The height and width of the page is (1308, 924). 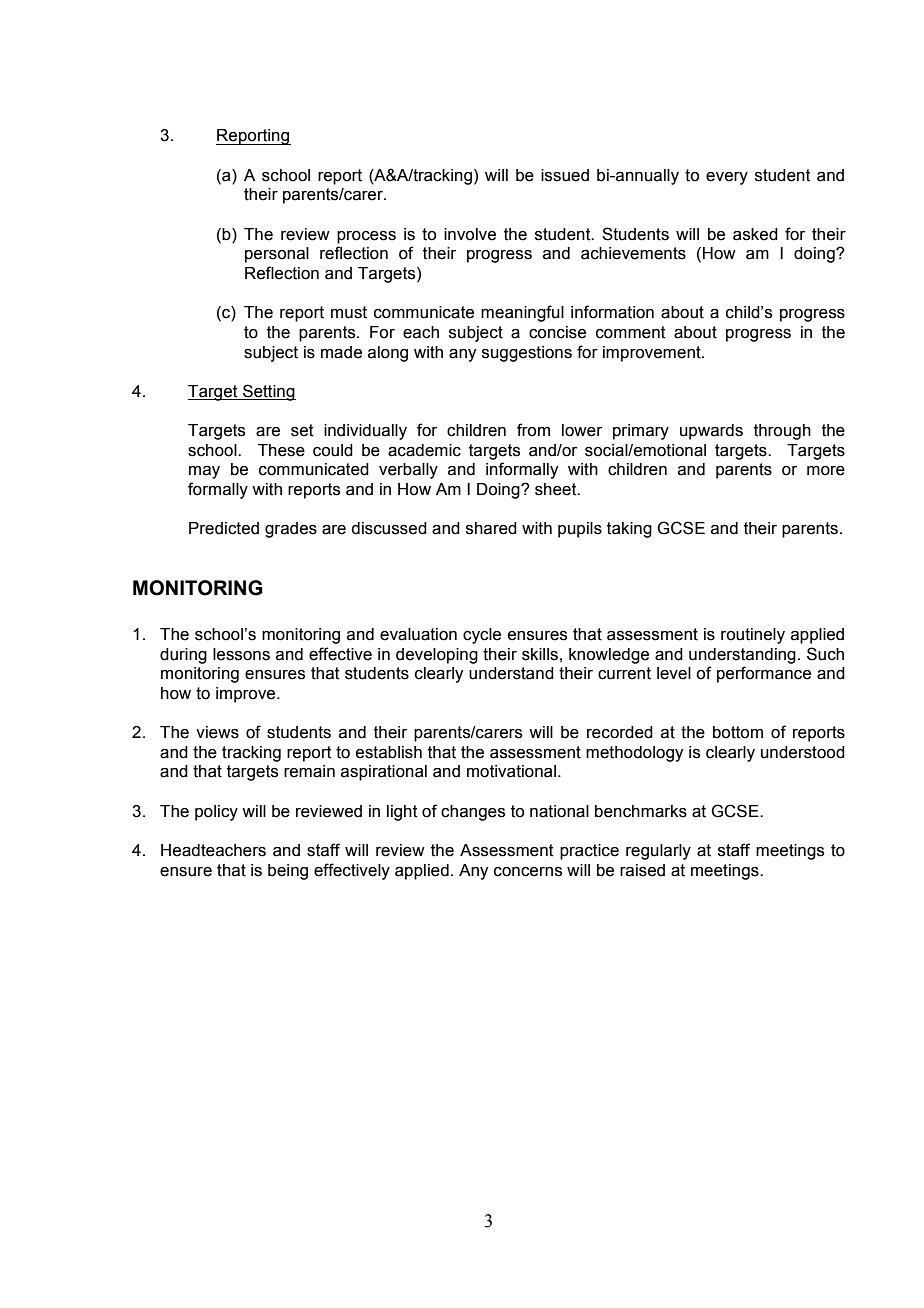 I want to click on personal, so click(x=277, y=255).
